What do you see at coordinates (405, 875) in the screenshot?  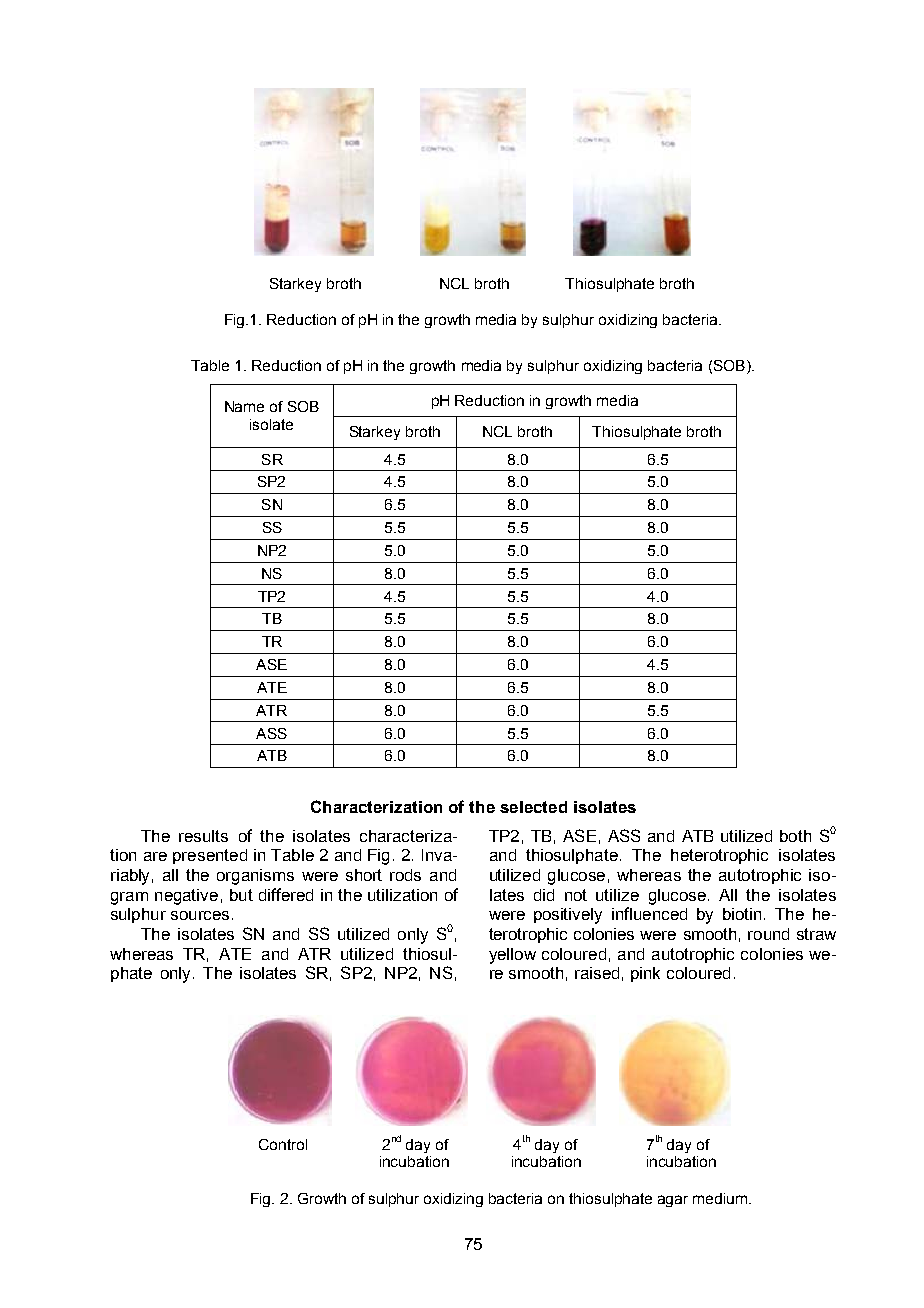 I see `rods` at bounding box center [405, 875].
